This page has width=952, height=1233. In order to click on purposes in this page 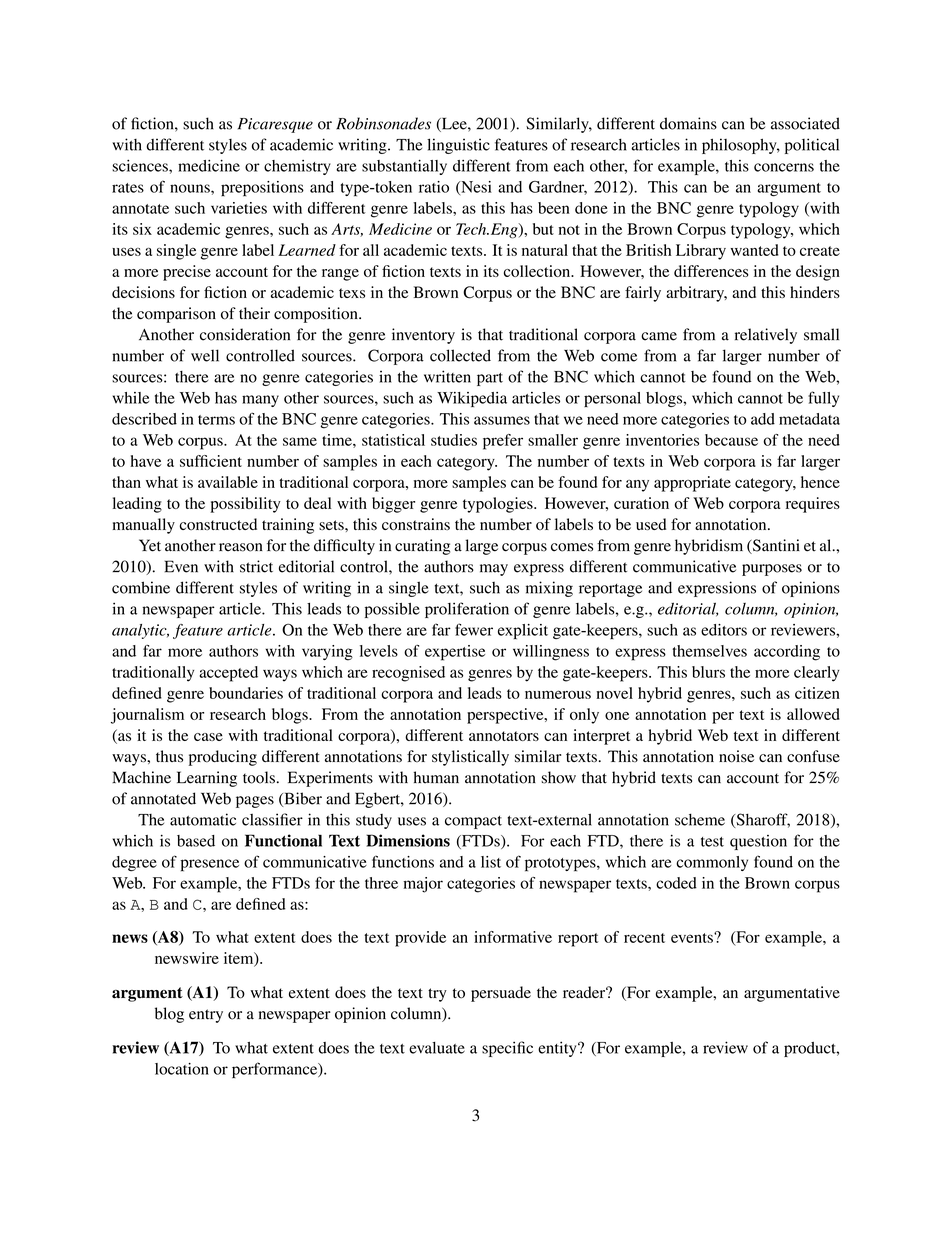, I will do `click(772, 570)`.
